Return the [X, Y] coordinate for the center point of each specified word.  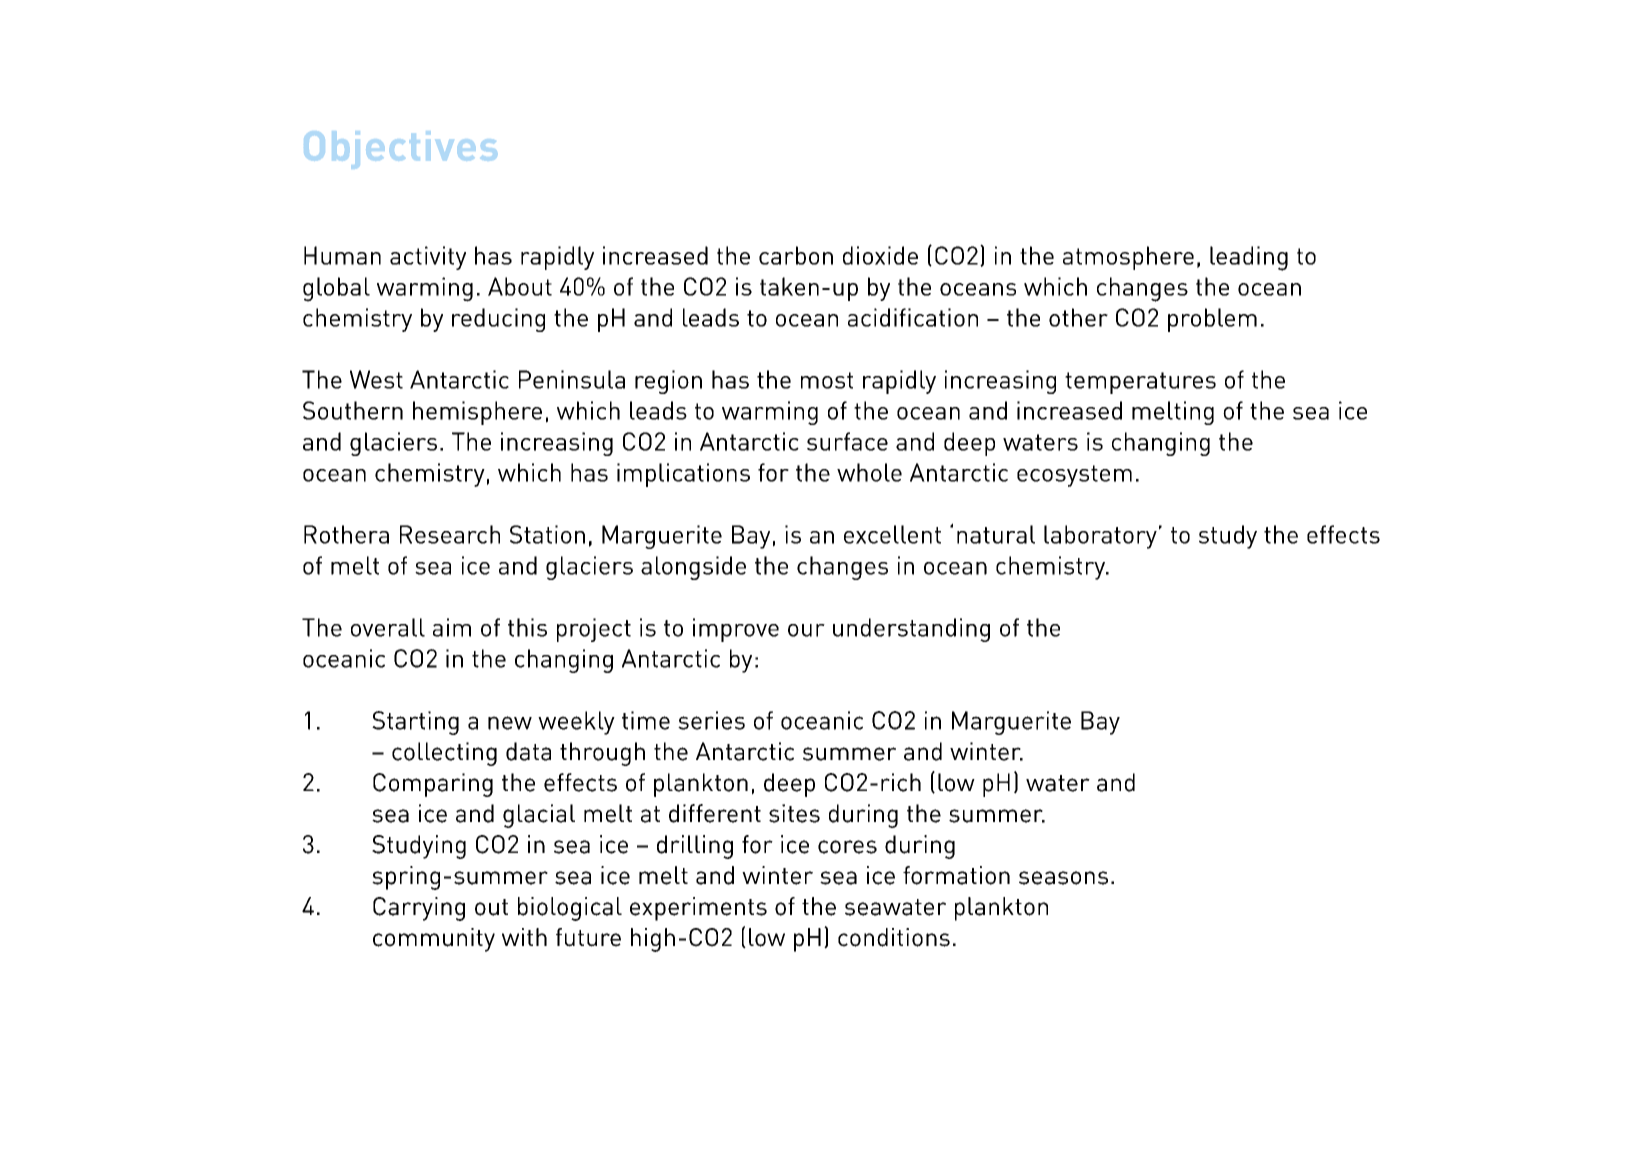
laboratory [1100, 537]
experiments [698, 909]
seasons [1063, 878]
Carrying [419, 909]
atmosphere [1128, 258]
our [806, 630]
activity [428, 258]
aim [452, 627]
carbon [796, 255]
